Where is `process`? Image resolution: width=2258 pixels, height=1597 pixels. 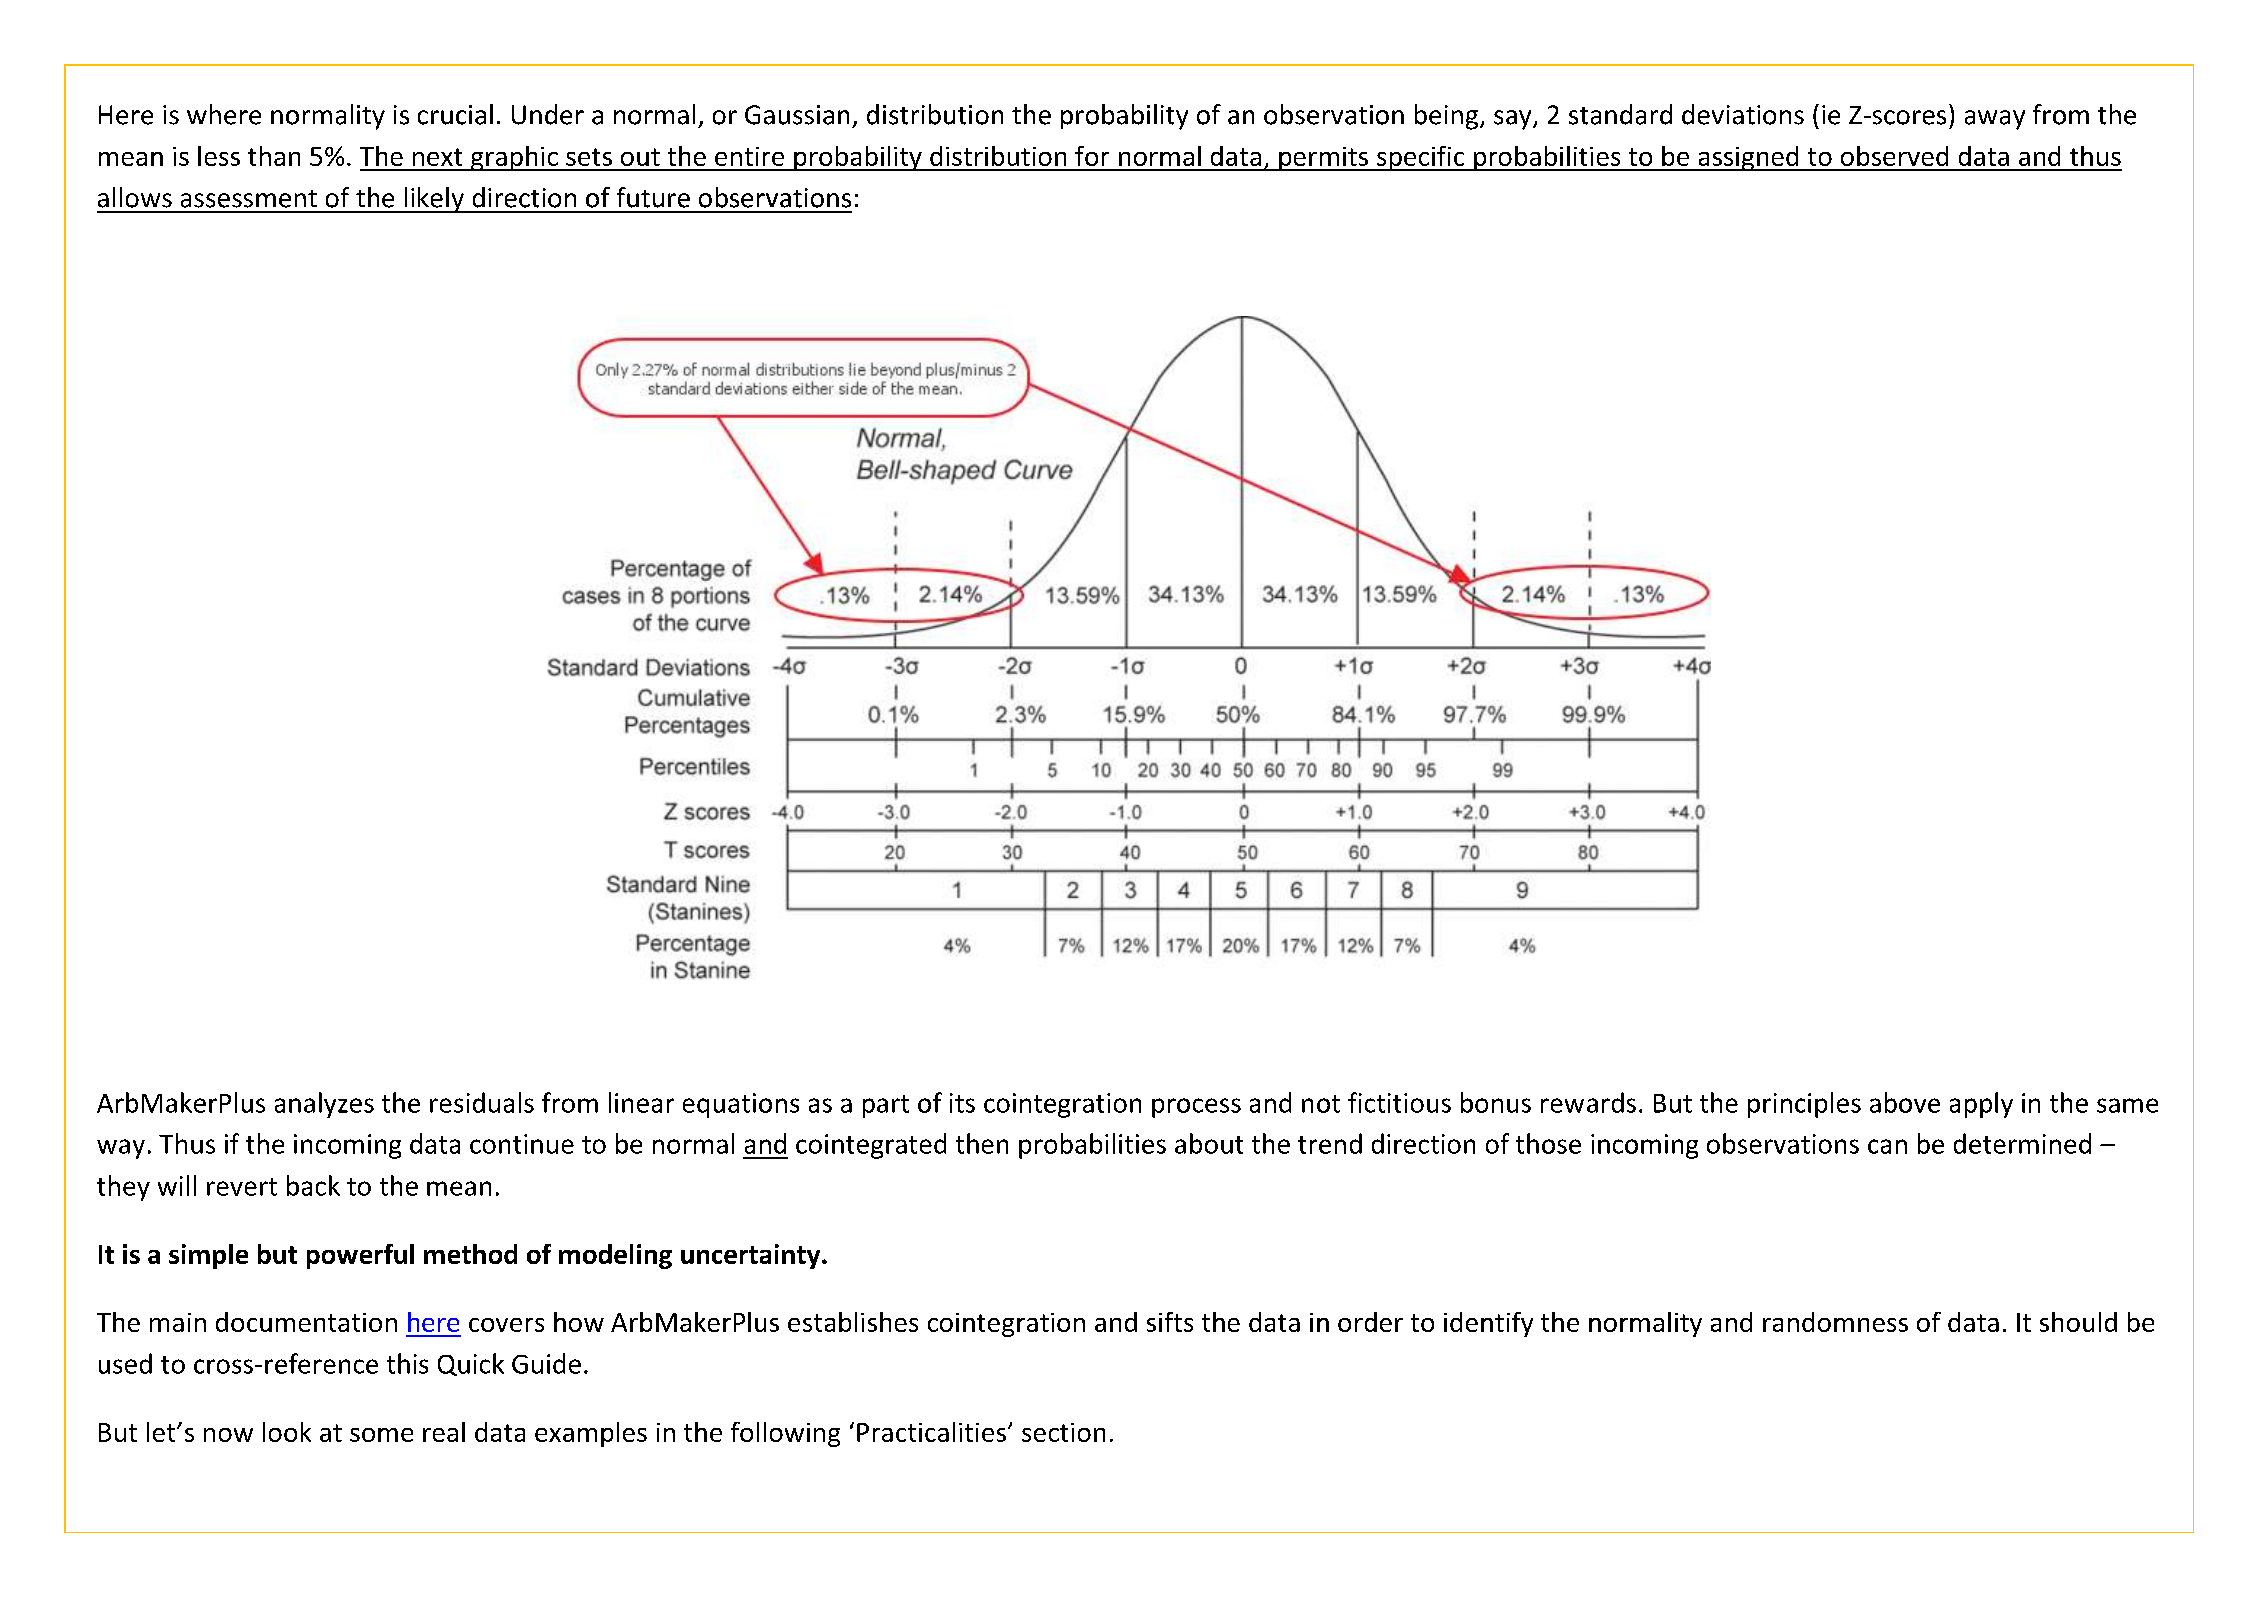
process is located at coordinates (1196, 1108).
